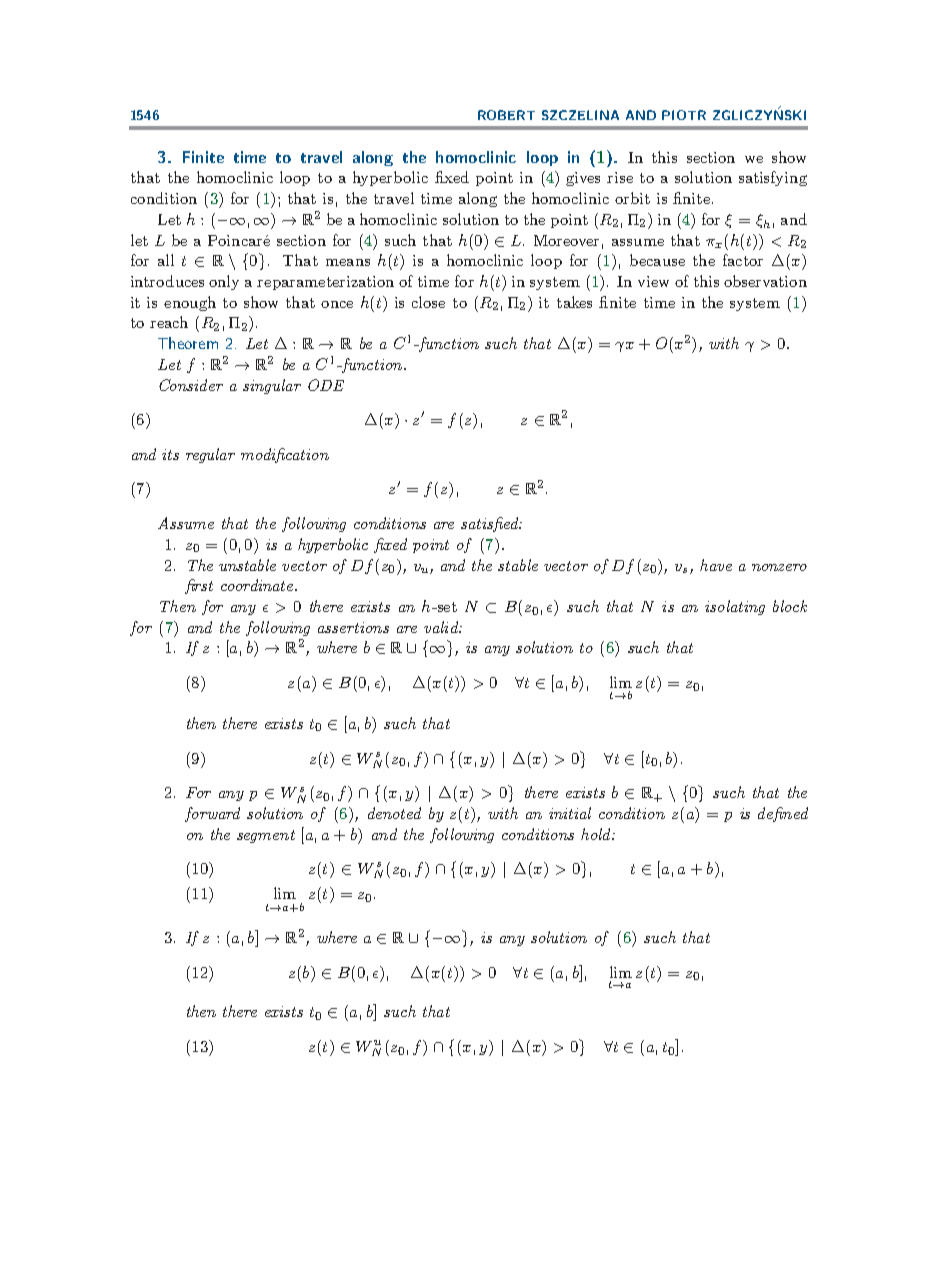 The width and height of the screenshot is (936, 1288). What do you see at coordinates (597, 834) in the screenshot?
I see `hold` at bounding box center [597, 834].
